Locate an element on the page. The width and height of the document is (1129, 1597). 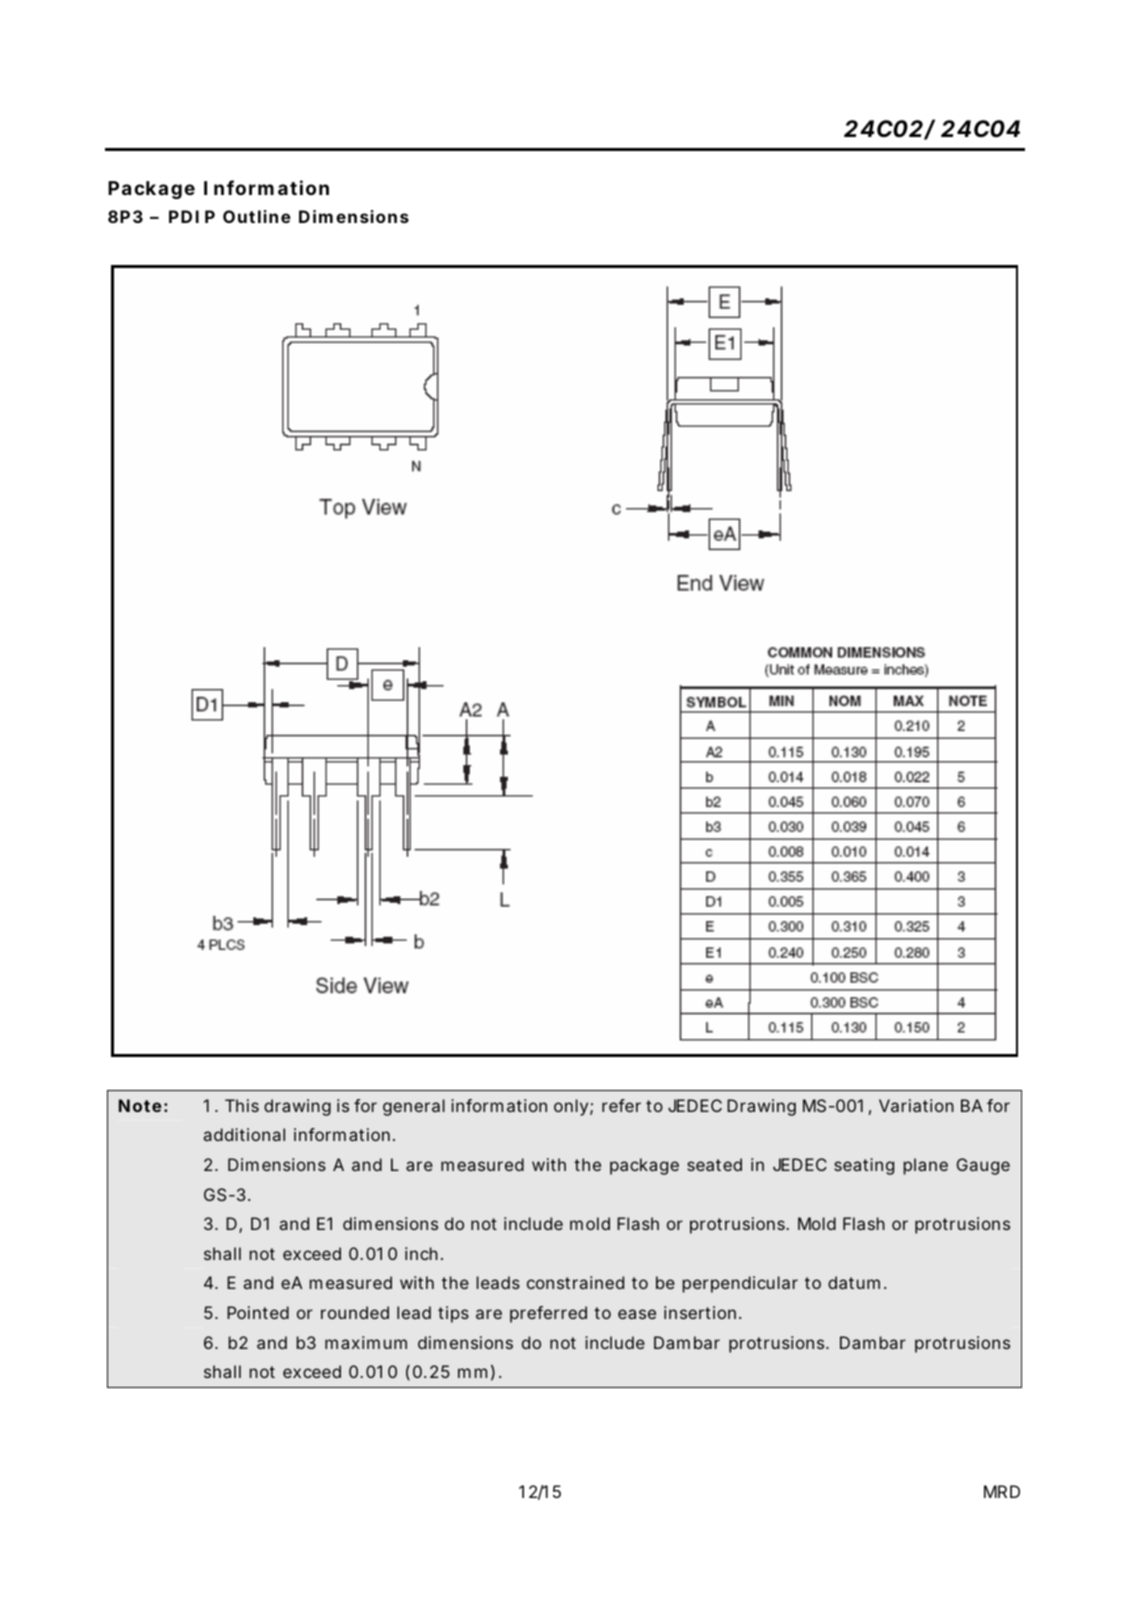
only is located at coordinates (572, 1107).
